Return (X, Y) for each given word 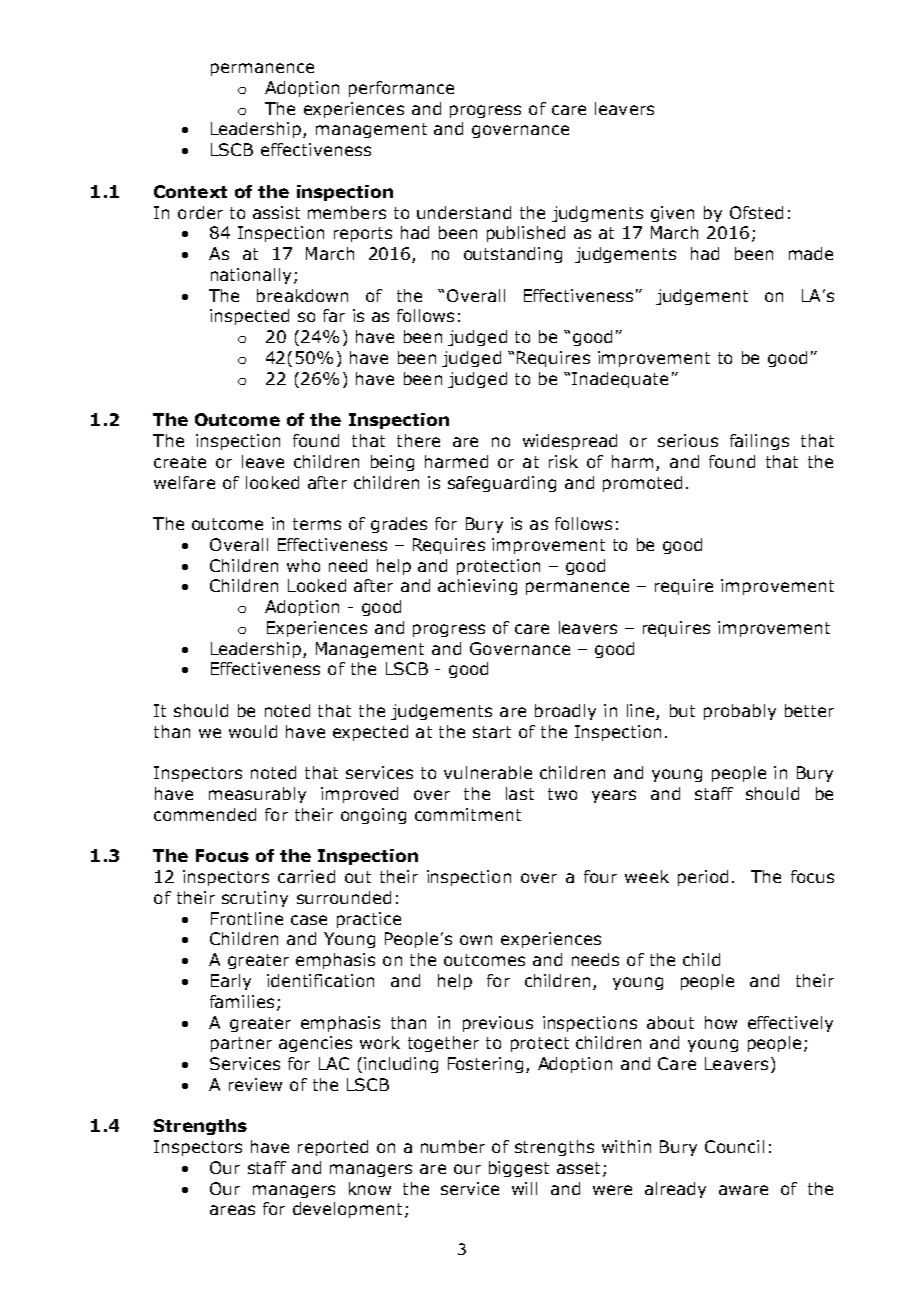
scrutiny (255, 899)
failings (759, 442)
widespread (570, 442)
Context (190, 191)
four (600, 876)
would (253, 731)
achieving (477, 587)
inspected (249, 317)
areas (232, 1210)
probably (740, 712)
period (703, 878)
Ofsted (756, 212)
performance (401, 89)
